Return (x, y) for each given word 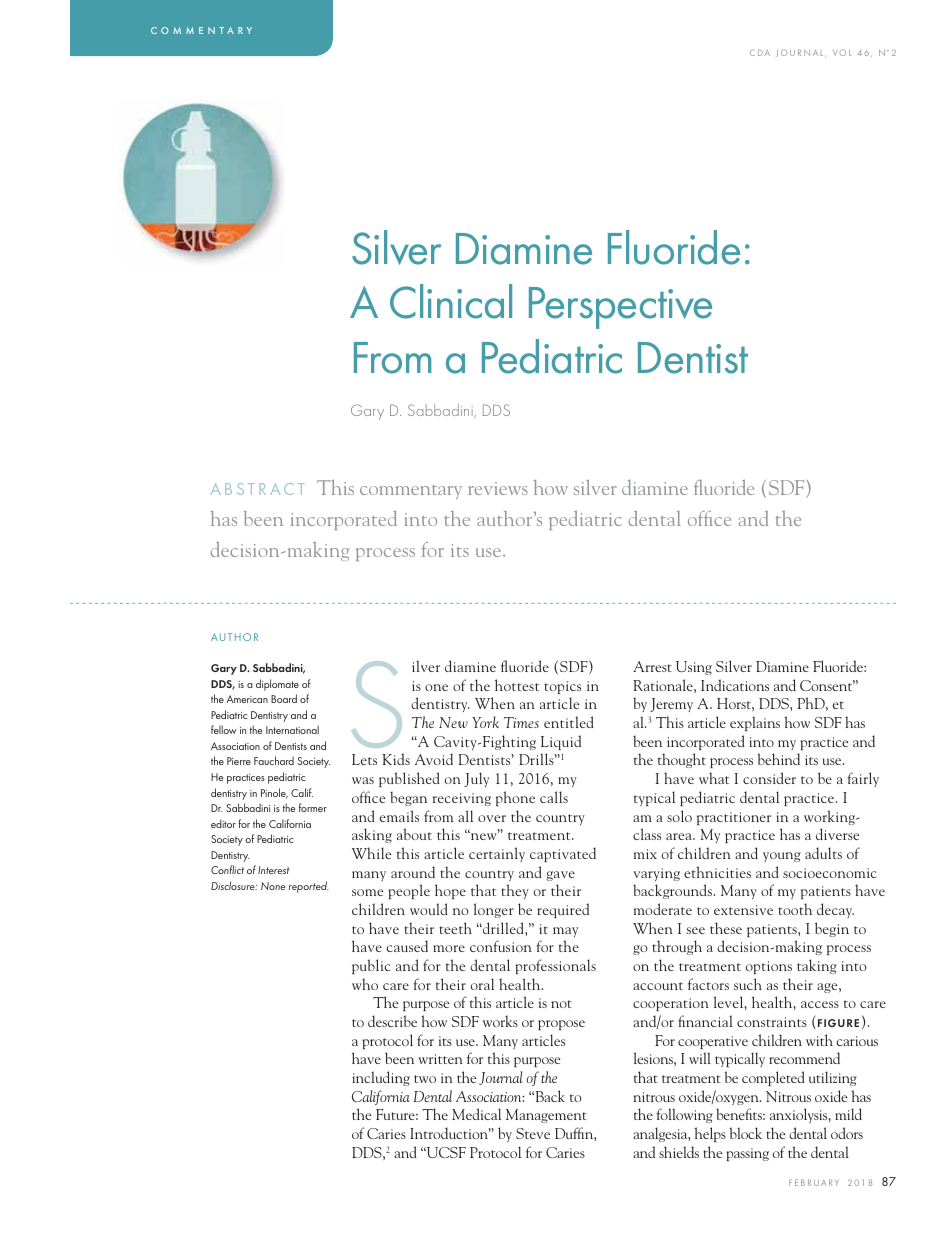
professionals (555, 966)
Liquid (561, 742)
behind (779, 759)
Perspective (620, 308)
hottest (517, 685)
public (371, 966)
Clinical (451, 301)
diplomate (277, 685)
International (292, 729)
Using (694, 668)
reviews (498, 488)
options (769, 967)
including (381, 1078)
